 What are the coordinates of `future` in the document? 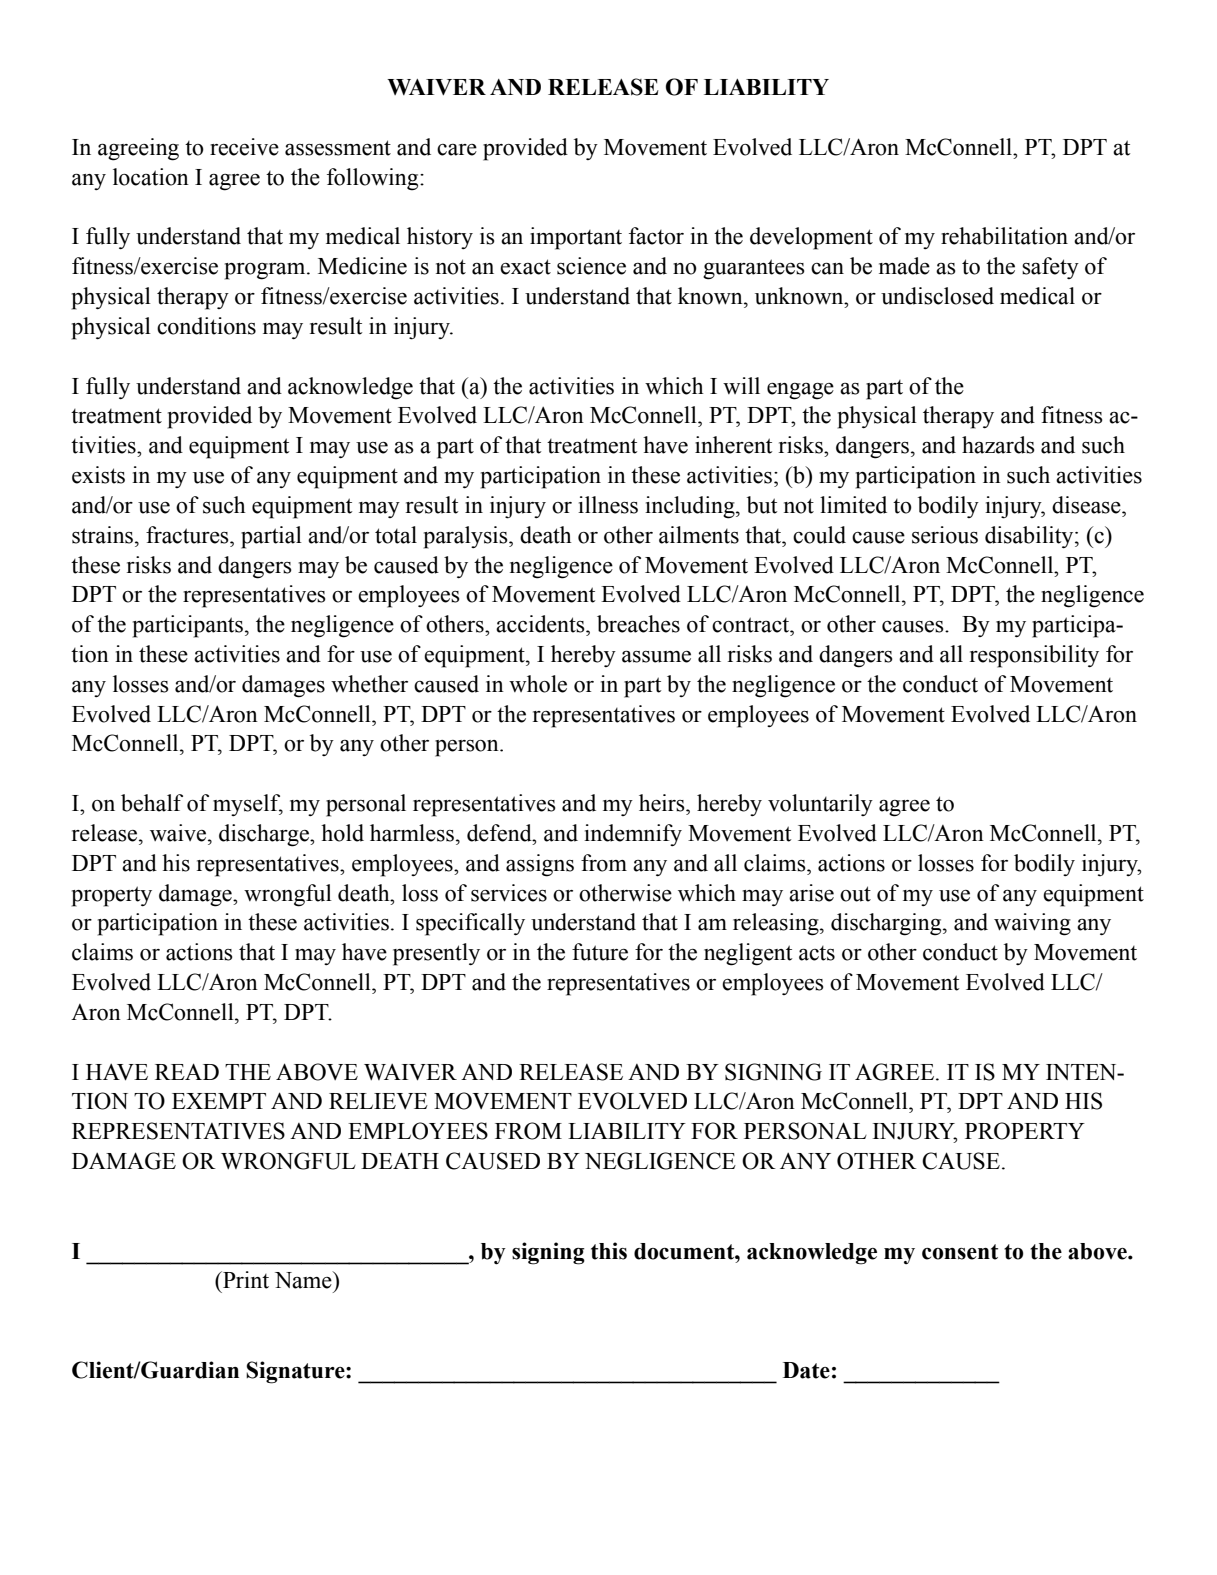 It's located at (600, 952).
